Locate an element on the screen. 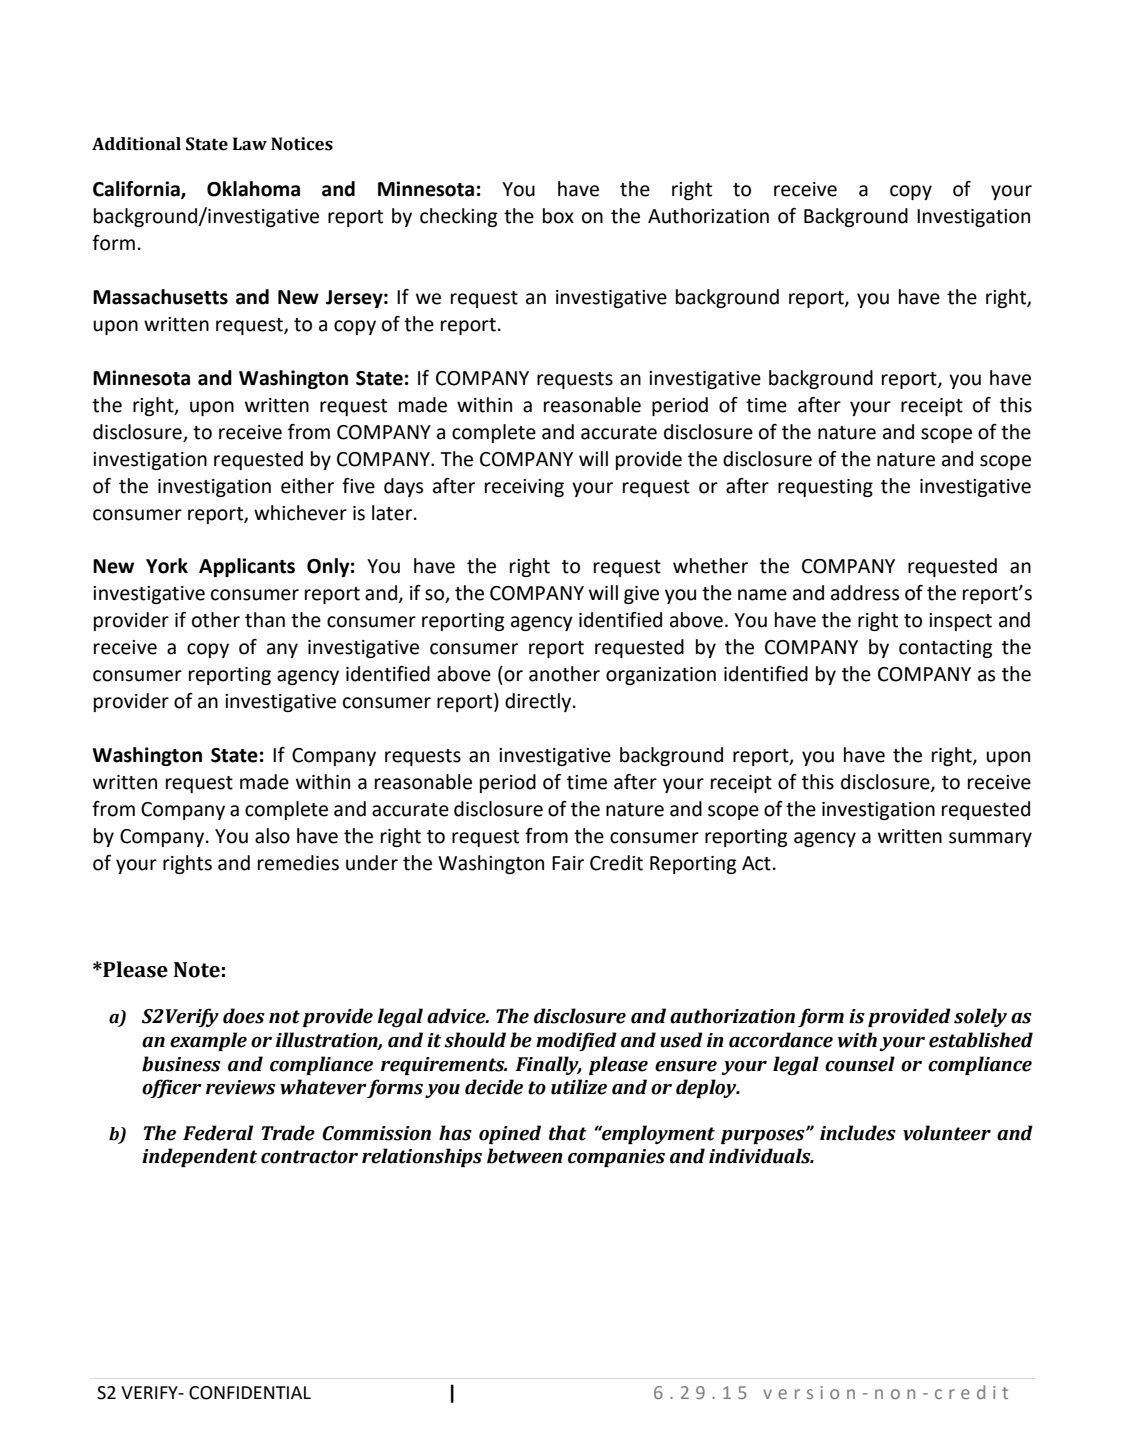 Image resolution: width=1125 pixels, height=1456 pixels. Federal is located at coordinates (218, 1133).
